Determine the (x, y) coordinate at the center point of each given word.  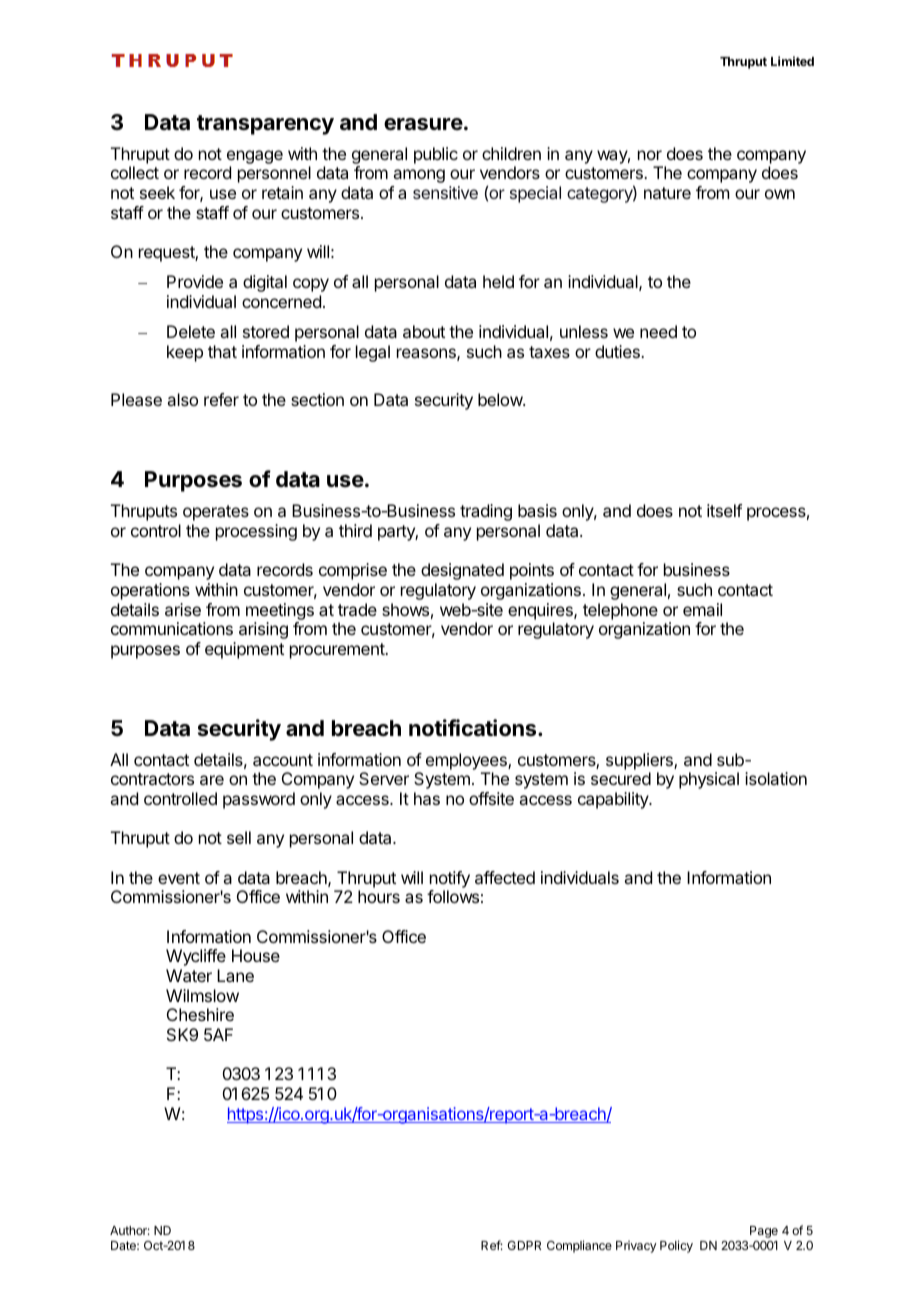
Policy (676, 1246)
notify (450, 879)
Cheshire (200, 1014)
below (501, 399)
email (702, 609)
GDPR (524, 1245)
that (222, 351)
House (256, 955)
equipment (244, 650)
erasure (423, 124)
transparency (265, 125)
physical (709, 780)
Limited (792, 61)
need (658, 331)
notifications (474, 728)
